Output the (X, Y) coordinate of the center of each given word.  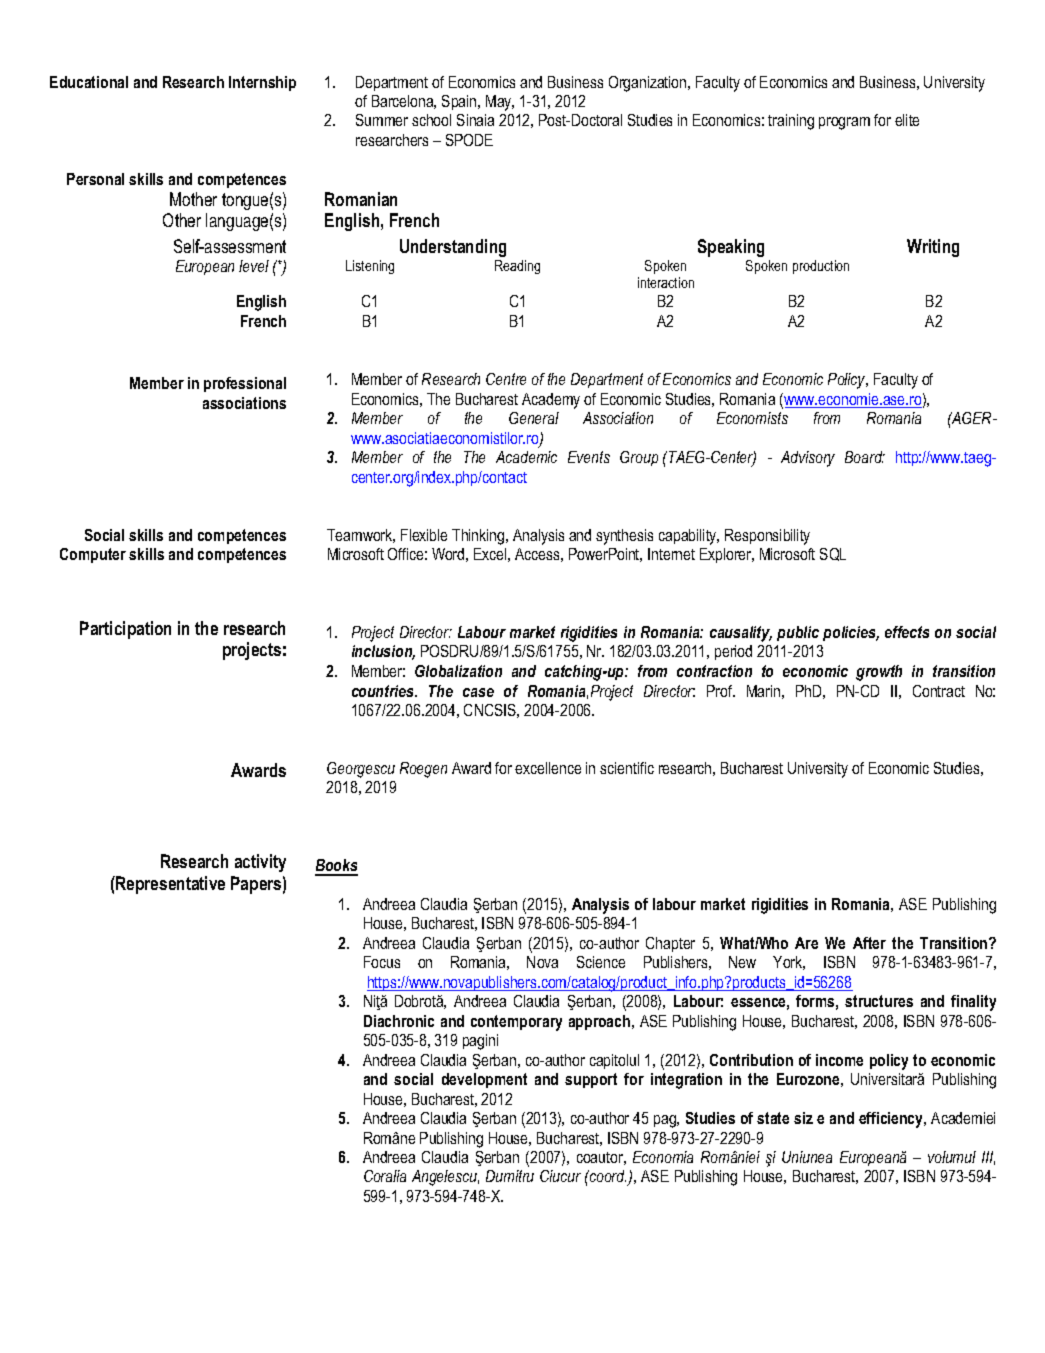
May (500, 103)
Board (865, 457)
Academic (526, 457)
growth (879, 673)
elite (907, 120)
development (484, 1080)
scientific (627, 768)
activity (260, 863)
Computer (93, 555)
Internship (262, 83)
